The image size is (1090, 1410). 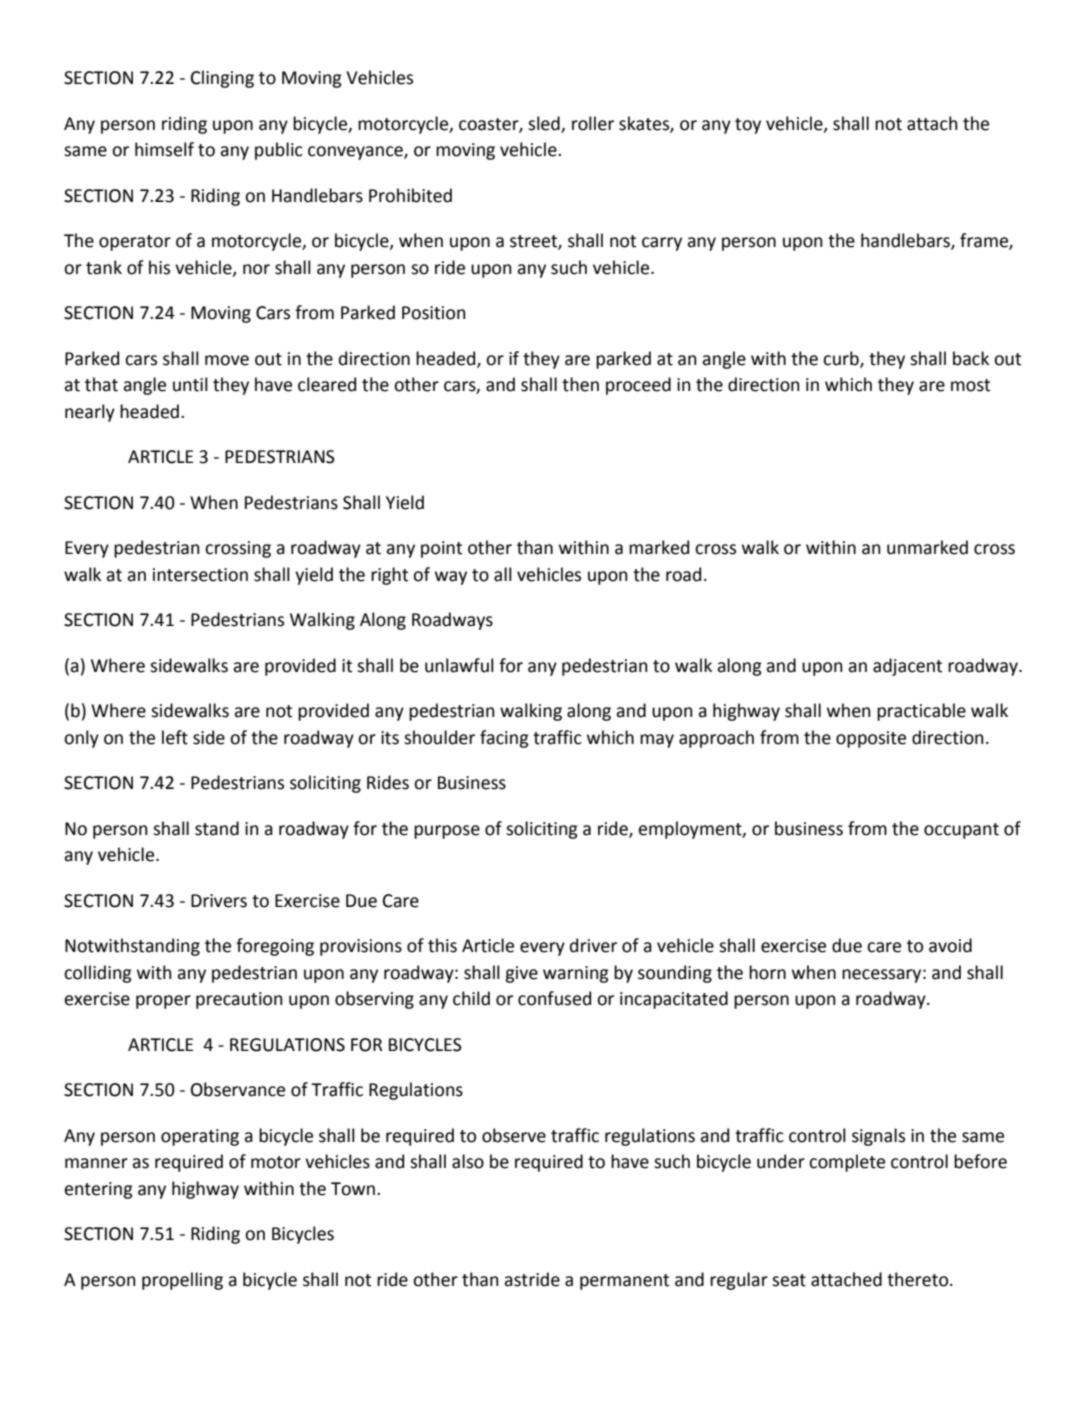 I want to click on toy, so click(x=748, y=126).
